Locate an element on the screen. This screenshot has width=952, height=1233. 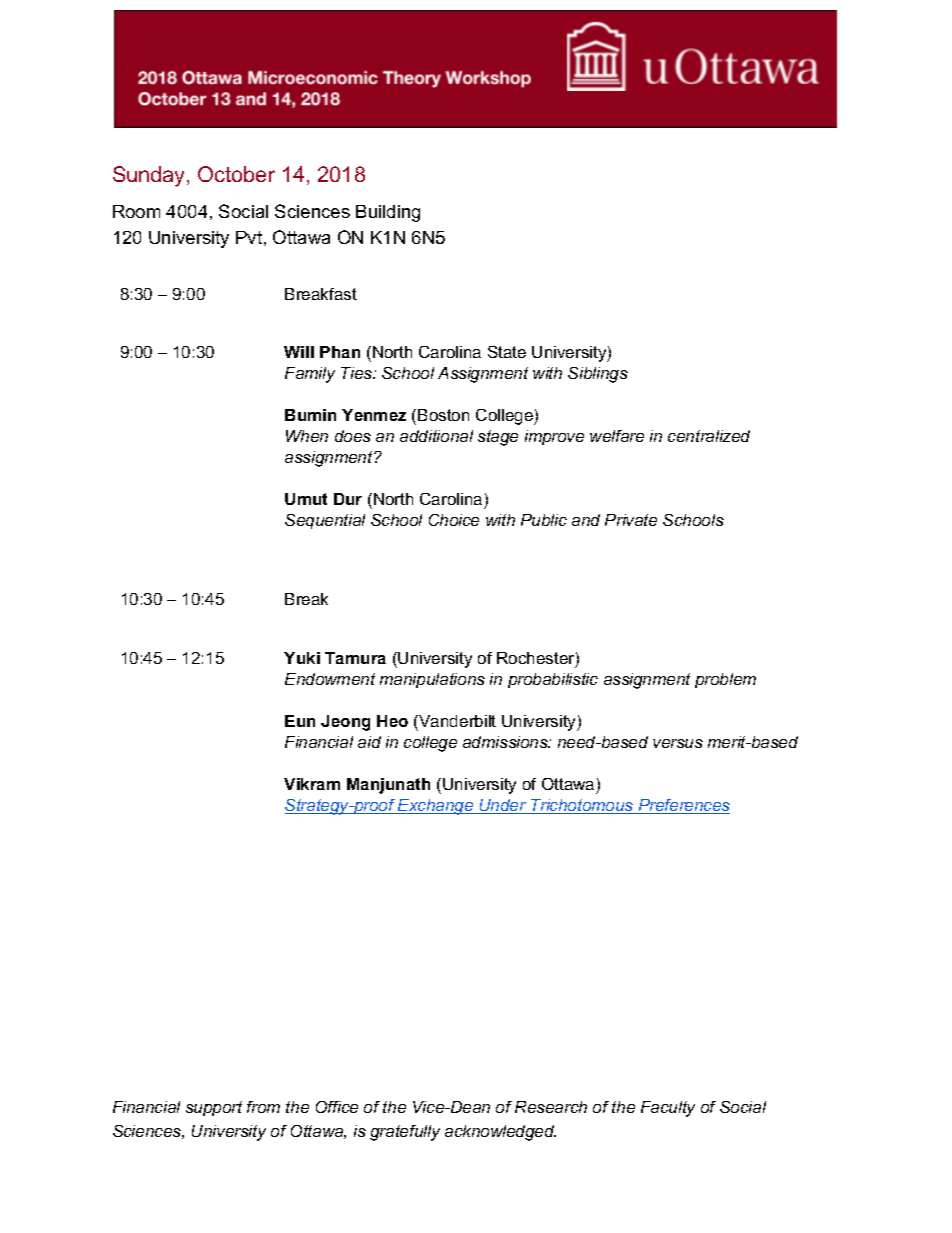
Preferences is located at coordinates (683, 806).
